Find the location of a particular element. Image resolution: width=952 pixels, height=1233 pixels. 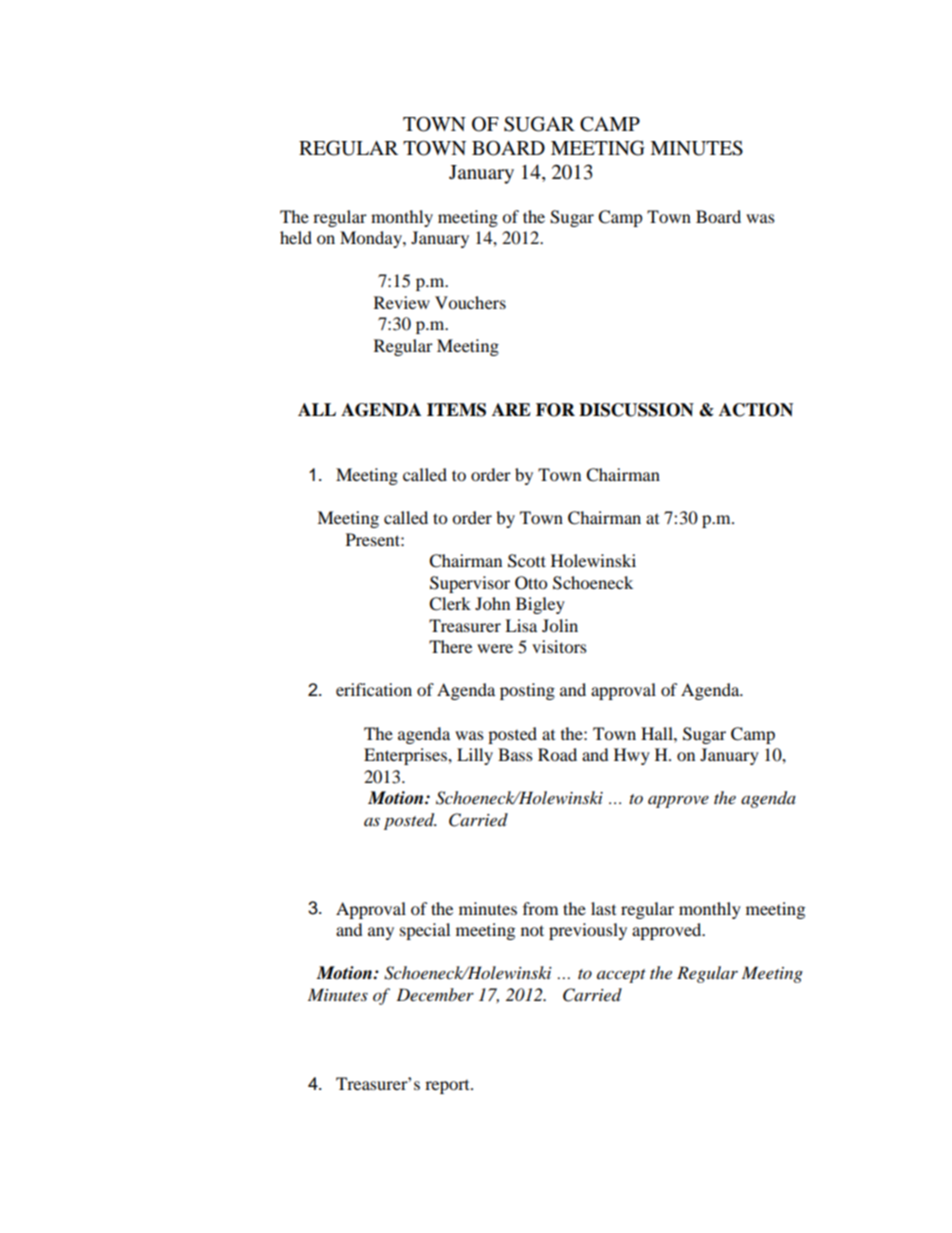

accept is located at coordinates (621, 976).
